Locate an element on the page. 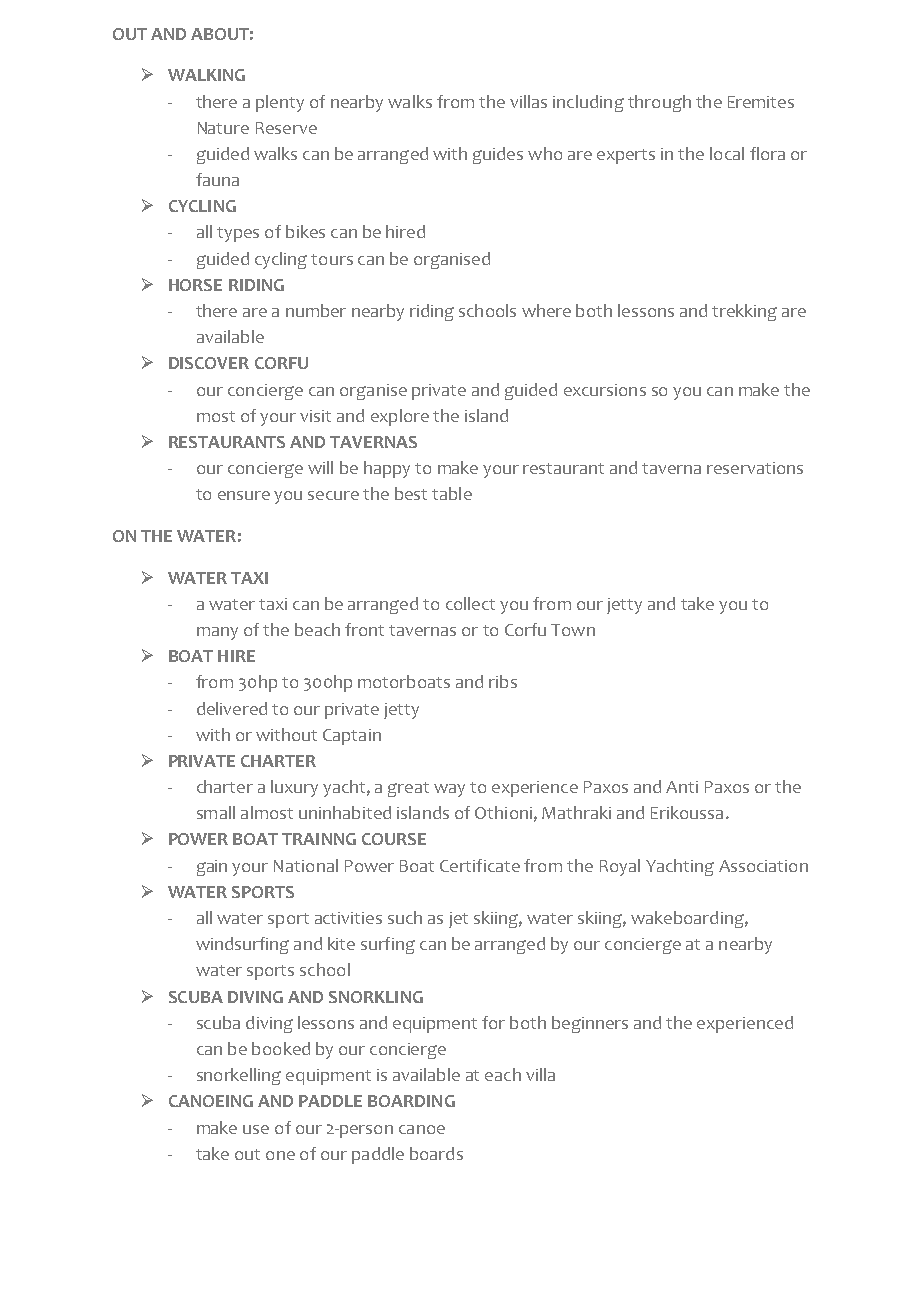 Image resolution: width=924 pixels, height=1308 pixels. reservations is located at coordinates (755, 468).
